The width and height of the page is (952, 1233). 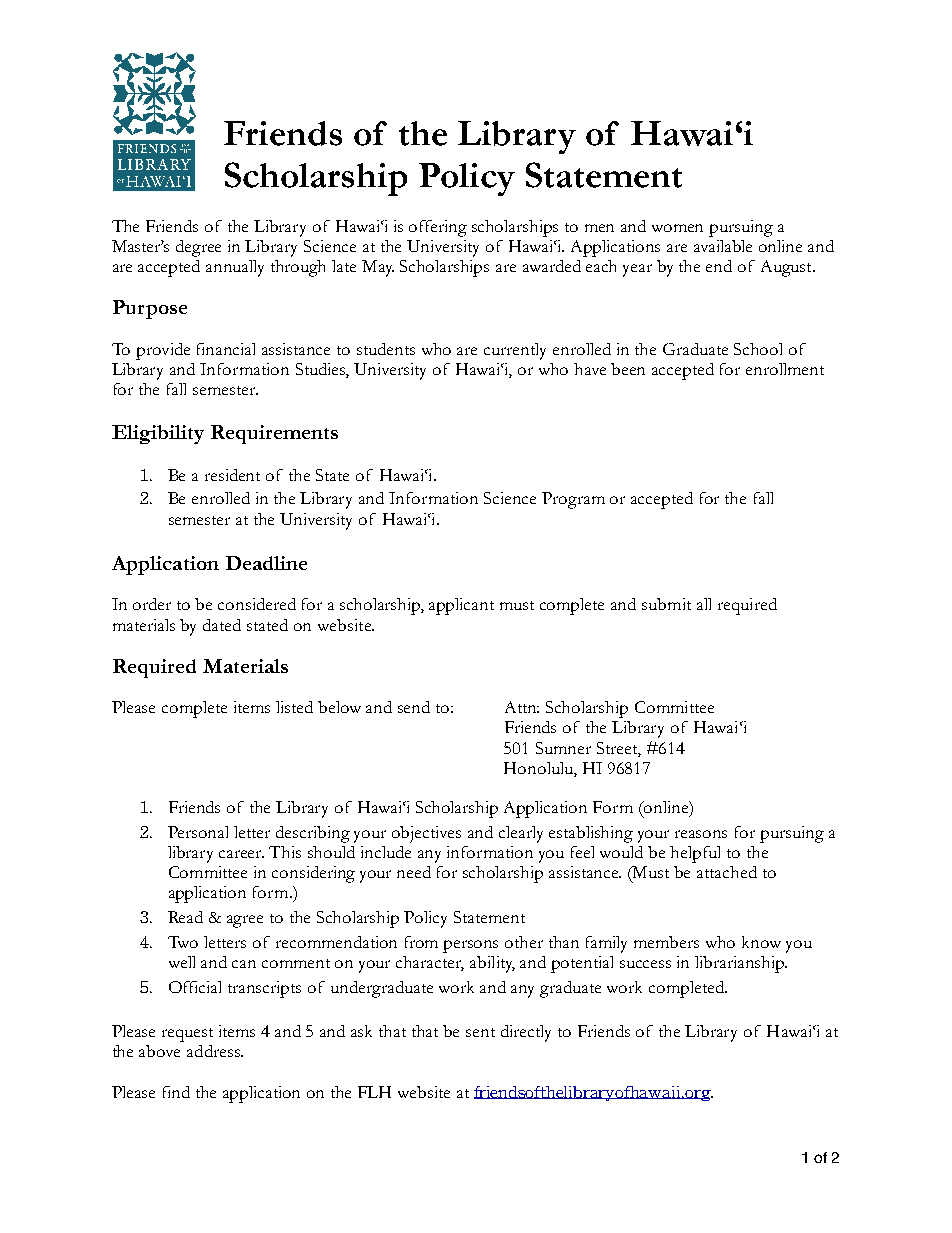 What do you see at coordinates (222, 625) in the page?
I see `dated` at bounding box center [222, 625].
